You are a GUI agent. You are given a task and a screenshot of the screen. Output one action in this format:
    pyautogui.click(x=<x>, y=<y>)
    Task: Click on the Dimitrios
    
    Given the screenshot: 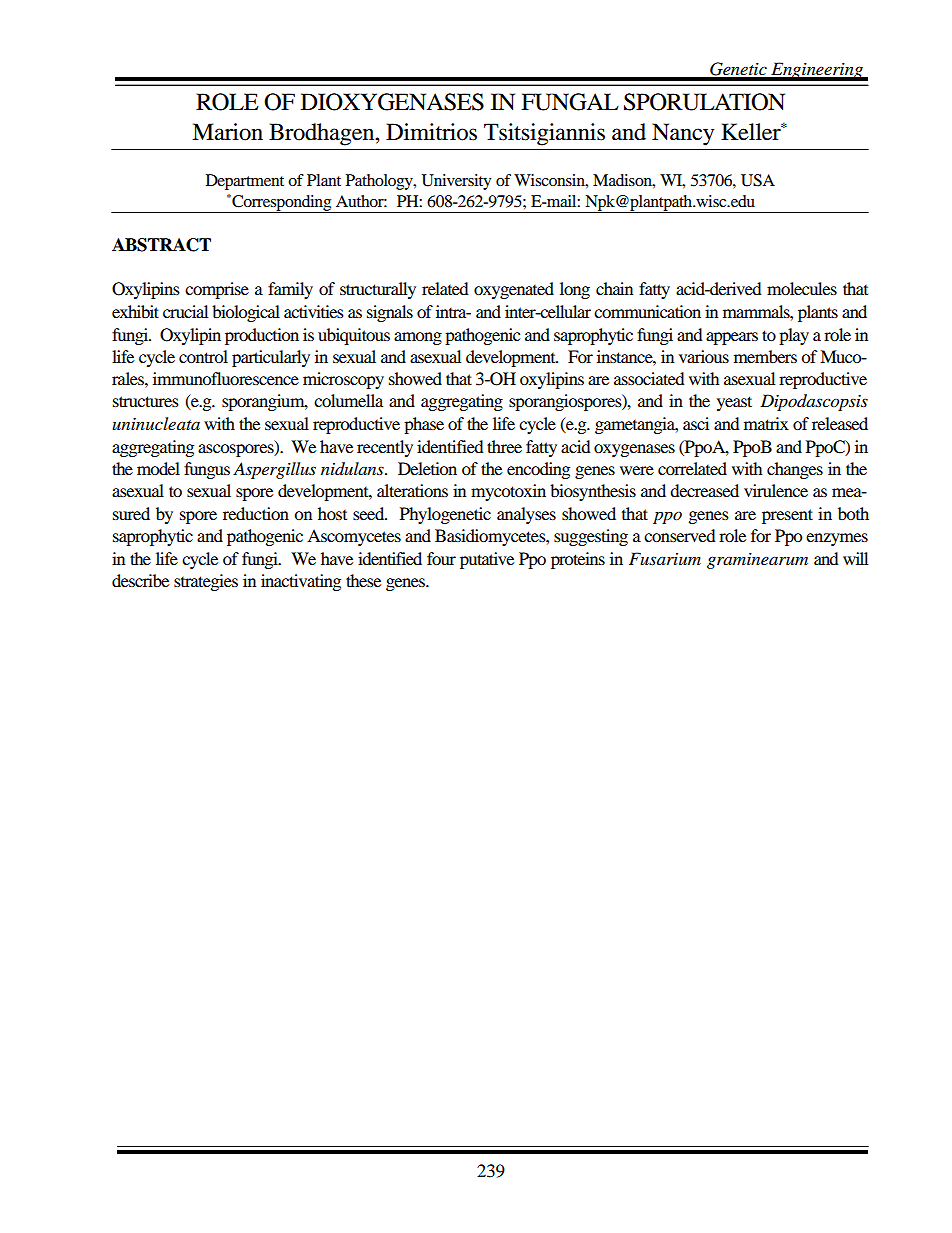 What is the action you would take?
    pyautogui.click(x=431, y=132)
